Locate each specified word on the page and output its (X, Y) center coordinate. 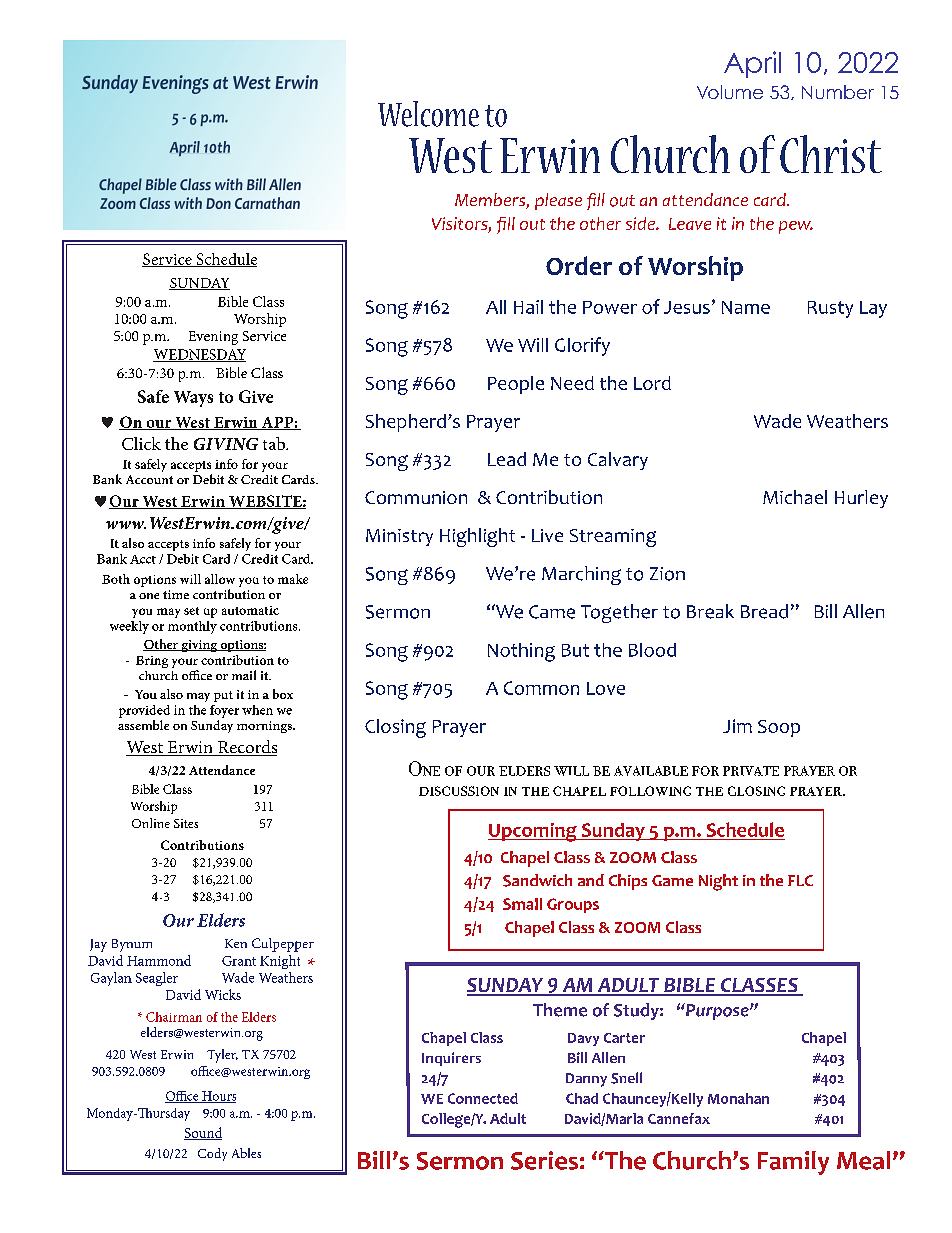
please (558, 201)
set (191, 611)
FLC (800, 880)
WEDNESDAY (199, 355)
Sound (203, 1133)
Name (746, 307)
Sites (186, 823)
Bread (764, 611)
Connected (483, 1098)
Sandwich (537, 880)
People (516, 385)
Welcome (428, 114)
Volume (730, 92)
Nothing (521, 652)
